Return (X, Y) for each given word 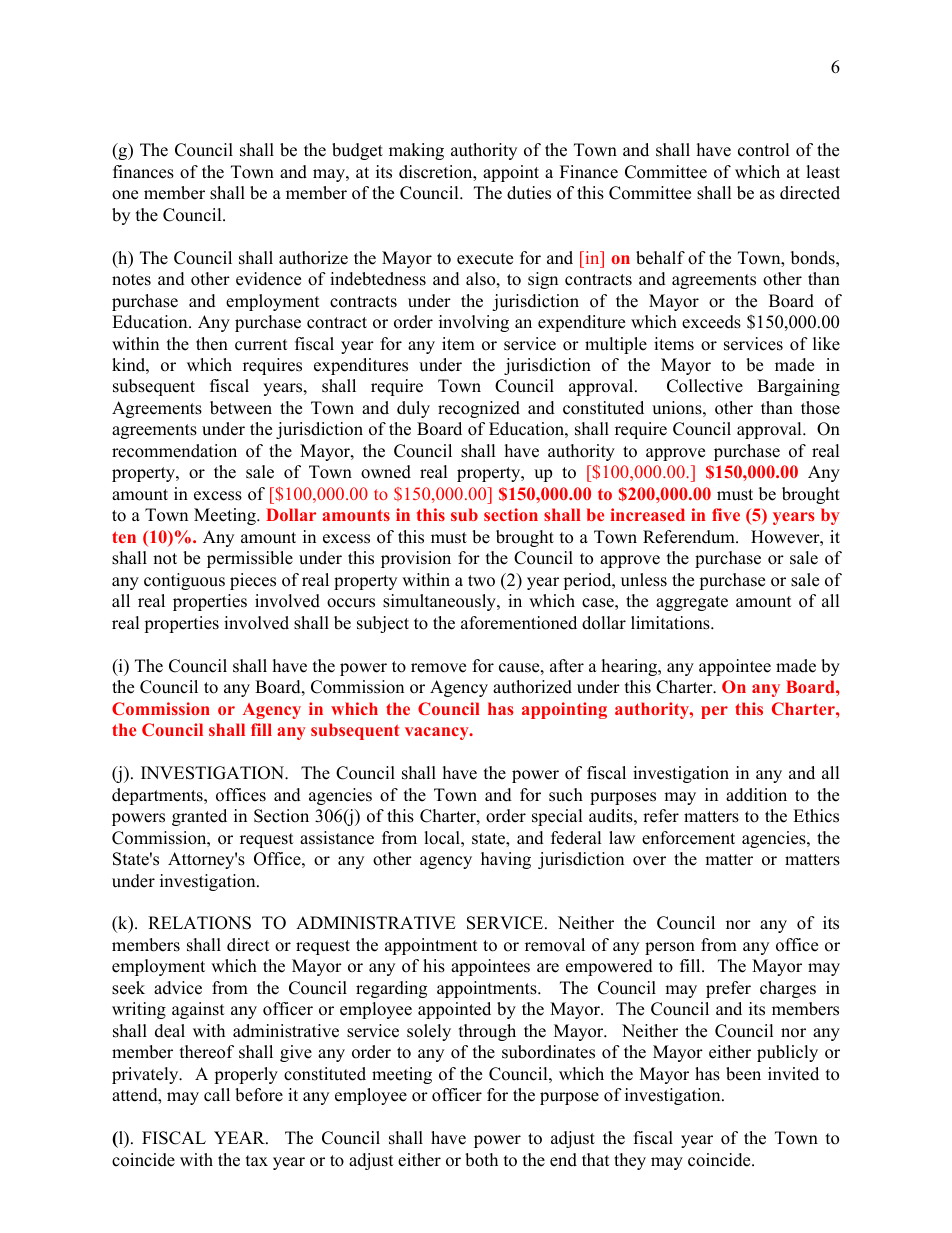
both (481, 1160)
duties (529, 193)
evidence (268, 279)
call (217, 1095)
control (764, 150)
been (743, 1074)
